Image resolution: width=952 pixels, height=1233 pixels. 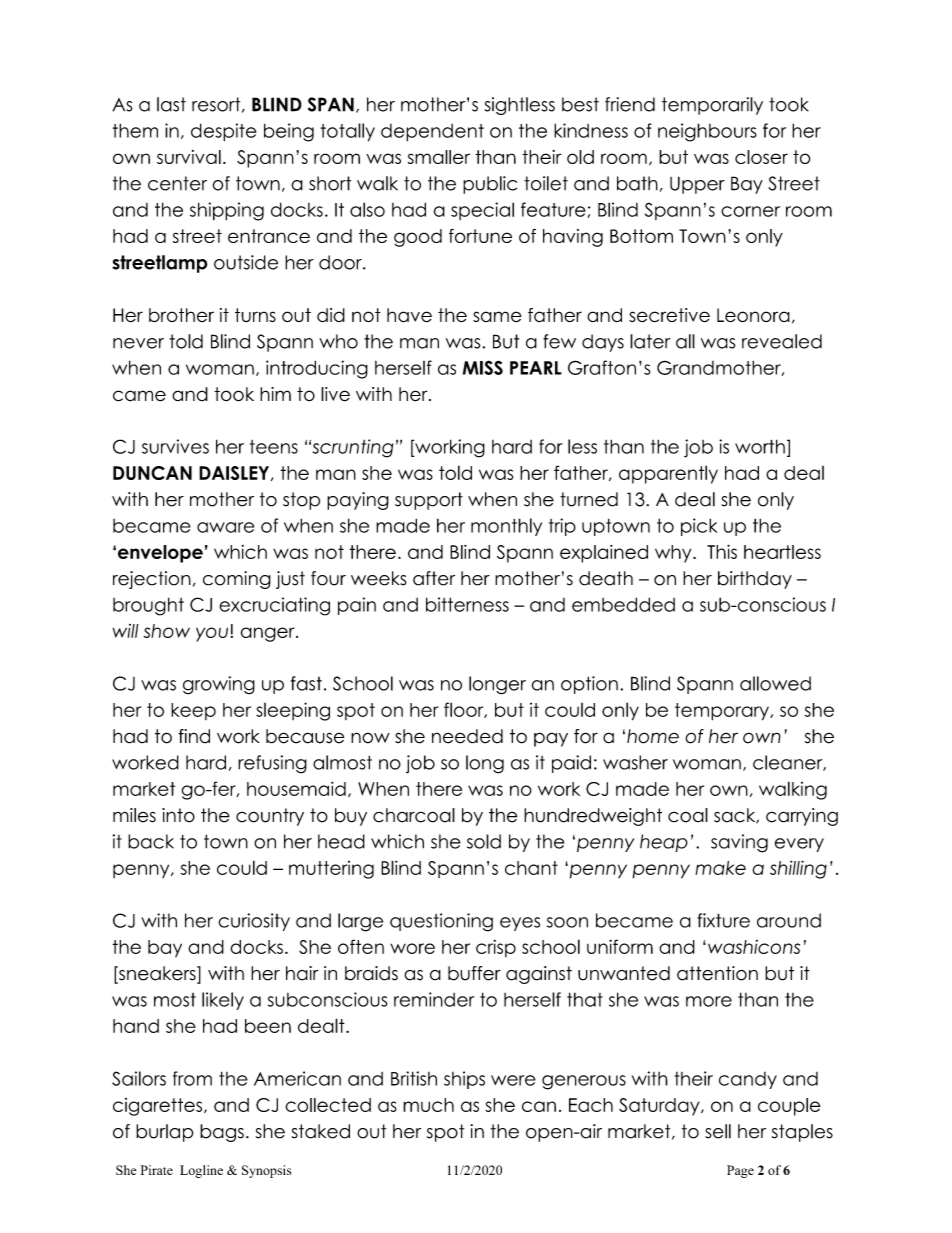 I want to click on allowed, so click(x=775, y=683).
